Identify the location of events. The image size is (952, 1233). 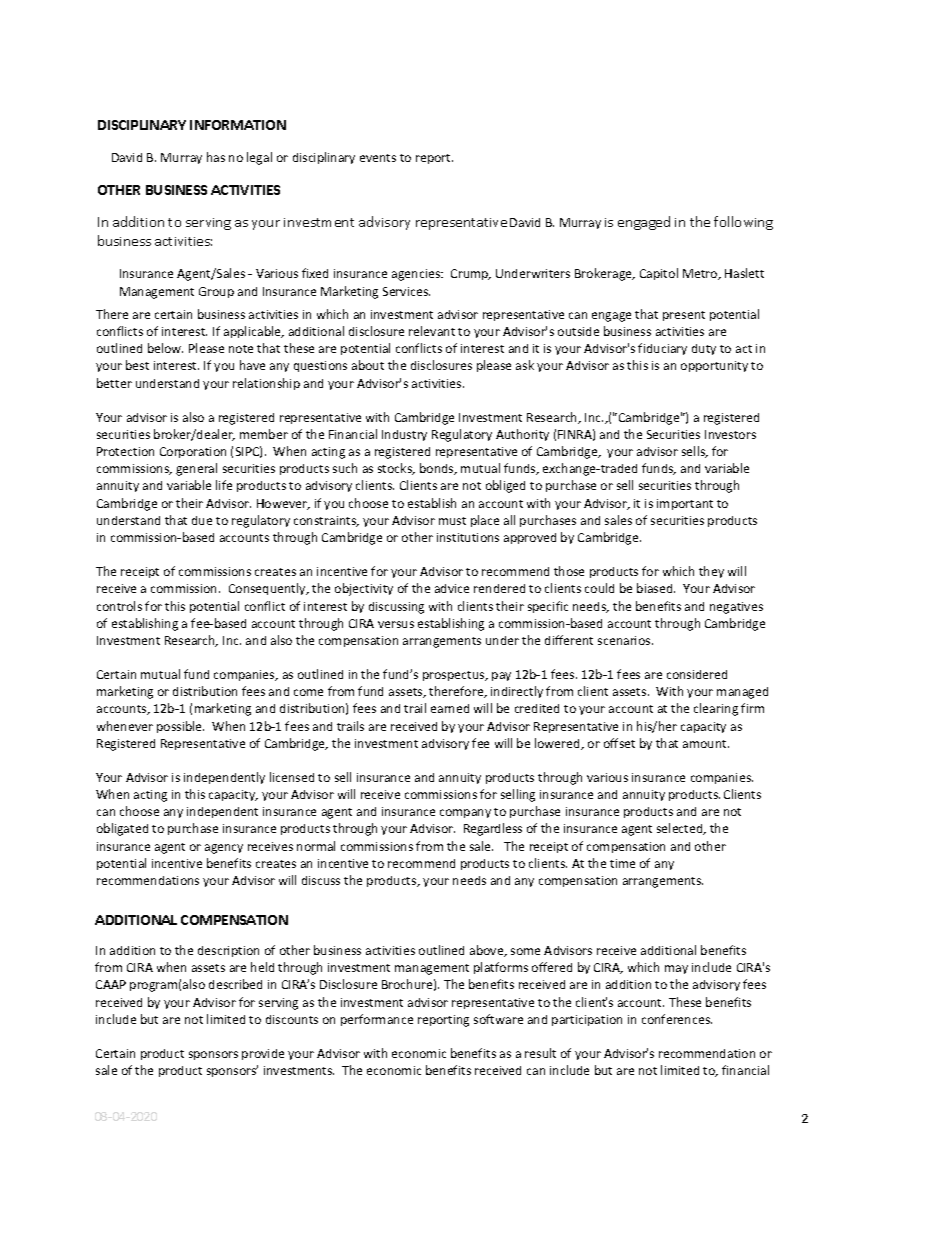
(378, 158).
